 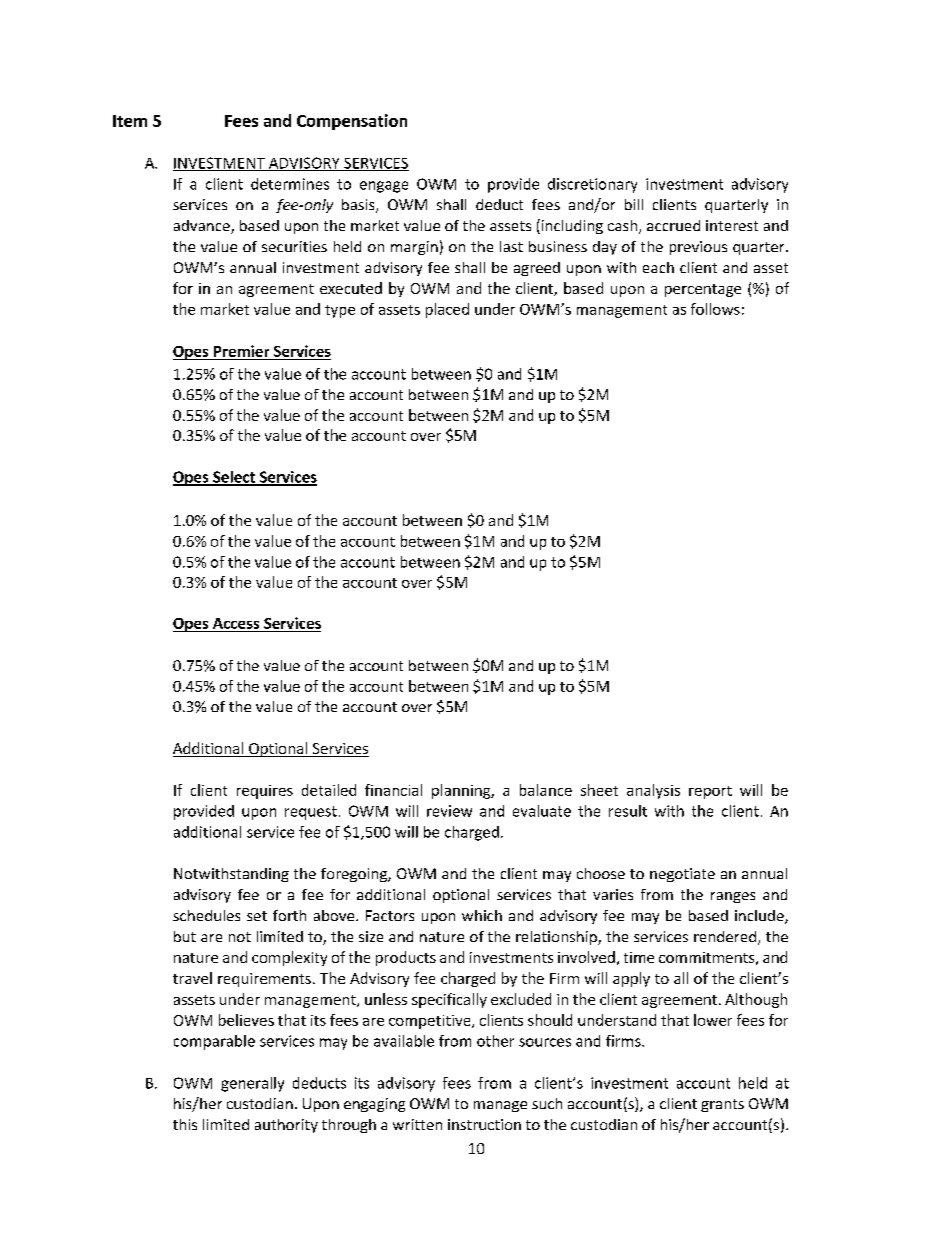 What do you see at coordinates (417, 1124) in the screenshot?
I see `written` at bounding box center [417, 1124].
